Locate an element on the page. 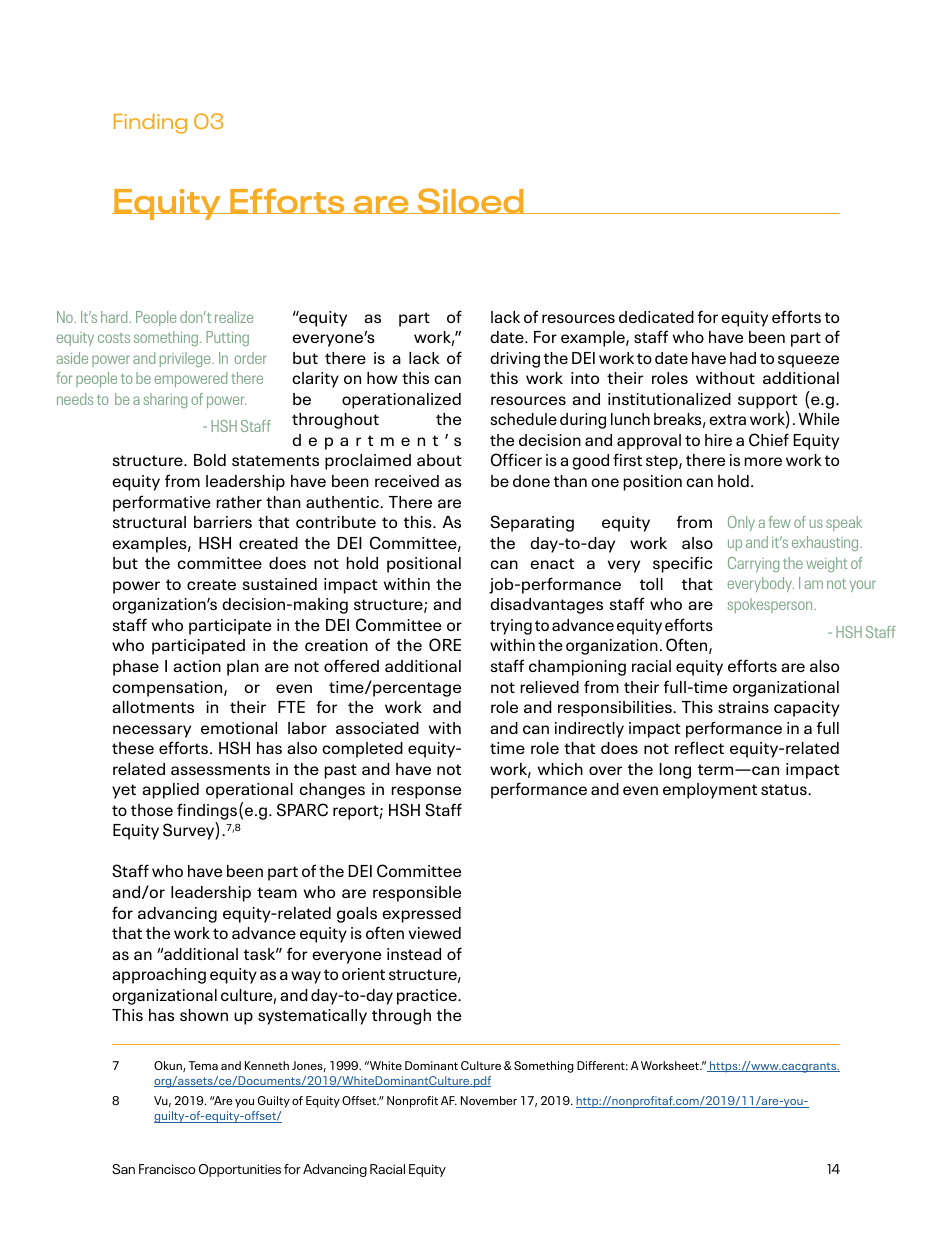  compensation is located at coordinates (168, 689).
